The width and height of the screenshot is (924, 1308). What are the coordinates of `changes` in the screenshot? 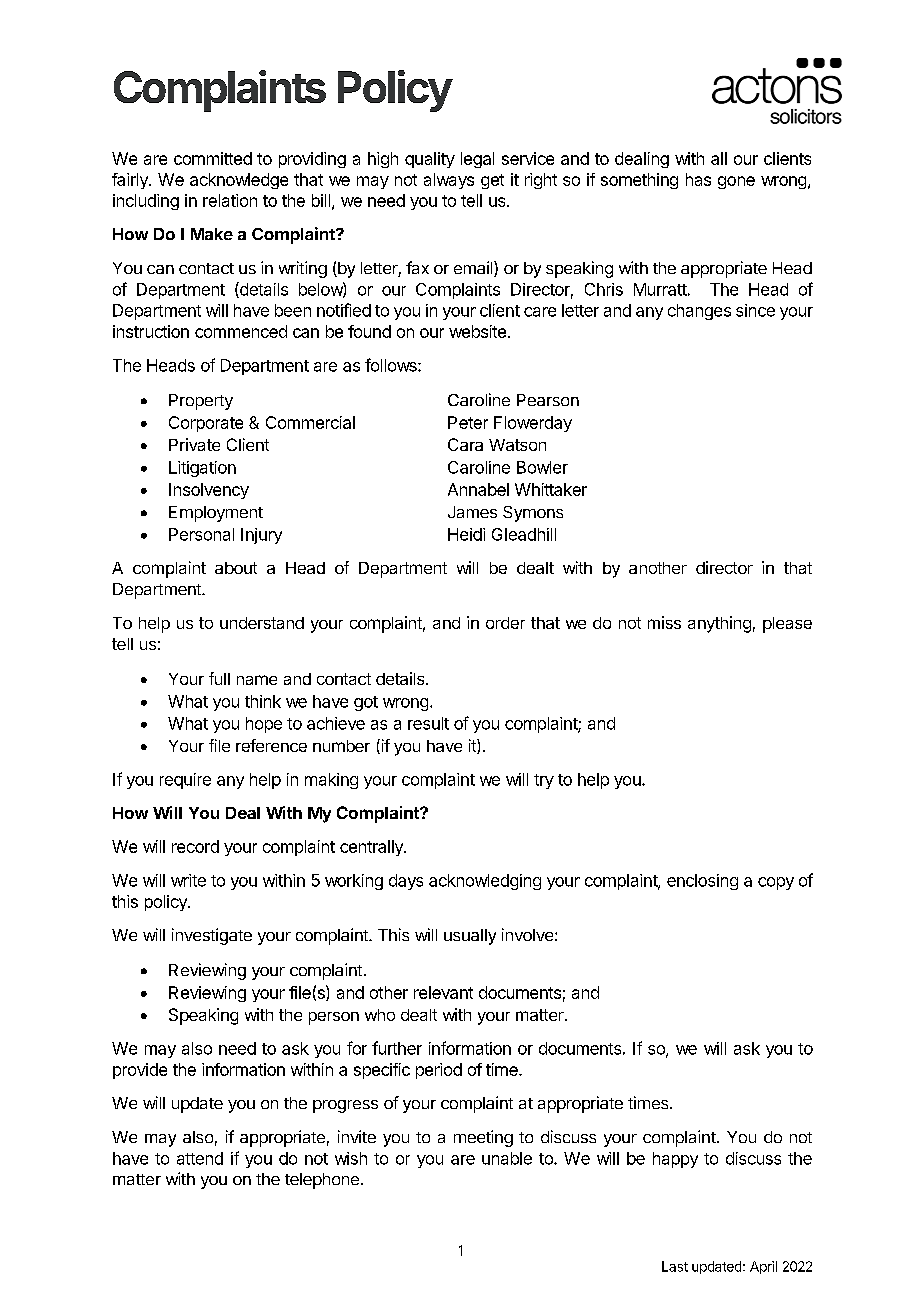 It's located at (699, 312).
